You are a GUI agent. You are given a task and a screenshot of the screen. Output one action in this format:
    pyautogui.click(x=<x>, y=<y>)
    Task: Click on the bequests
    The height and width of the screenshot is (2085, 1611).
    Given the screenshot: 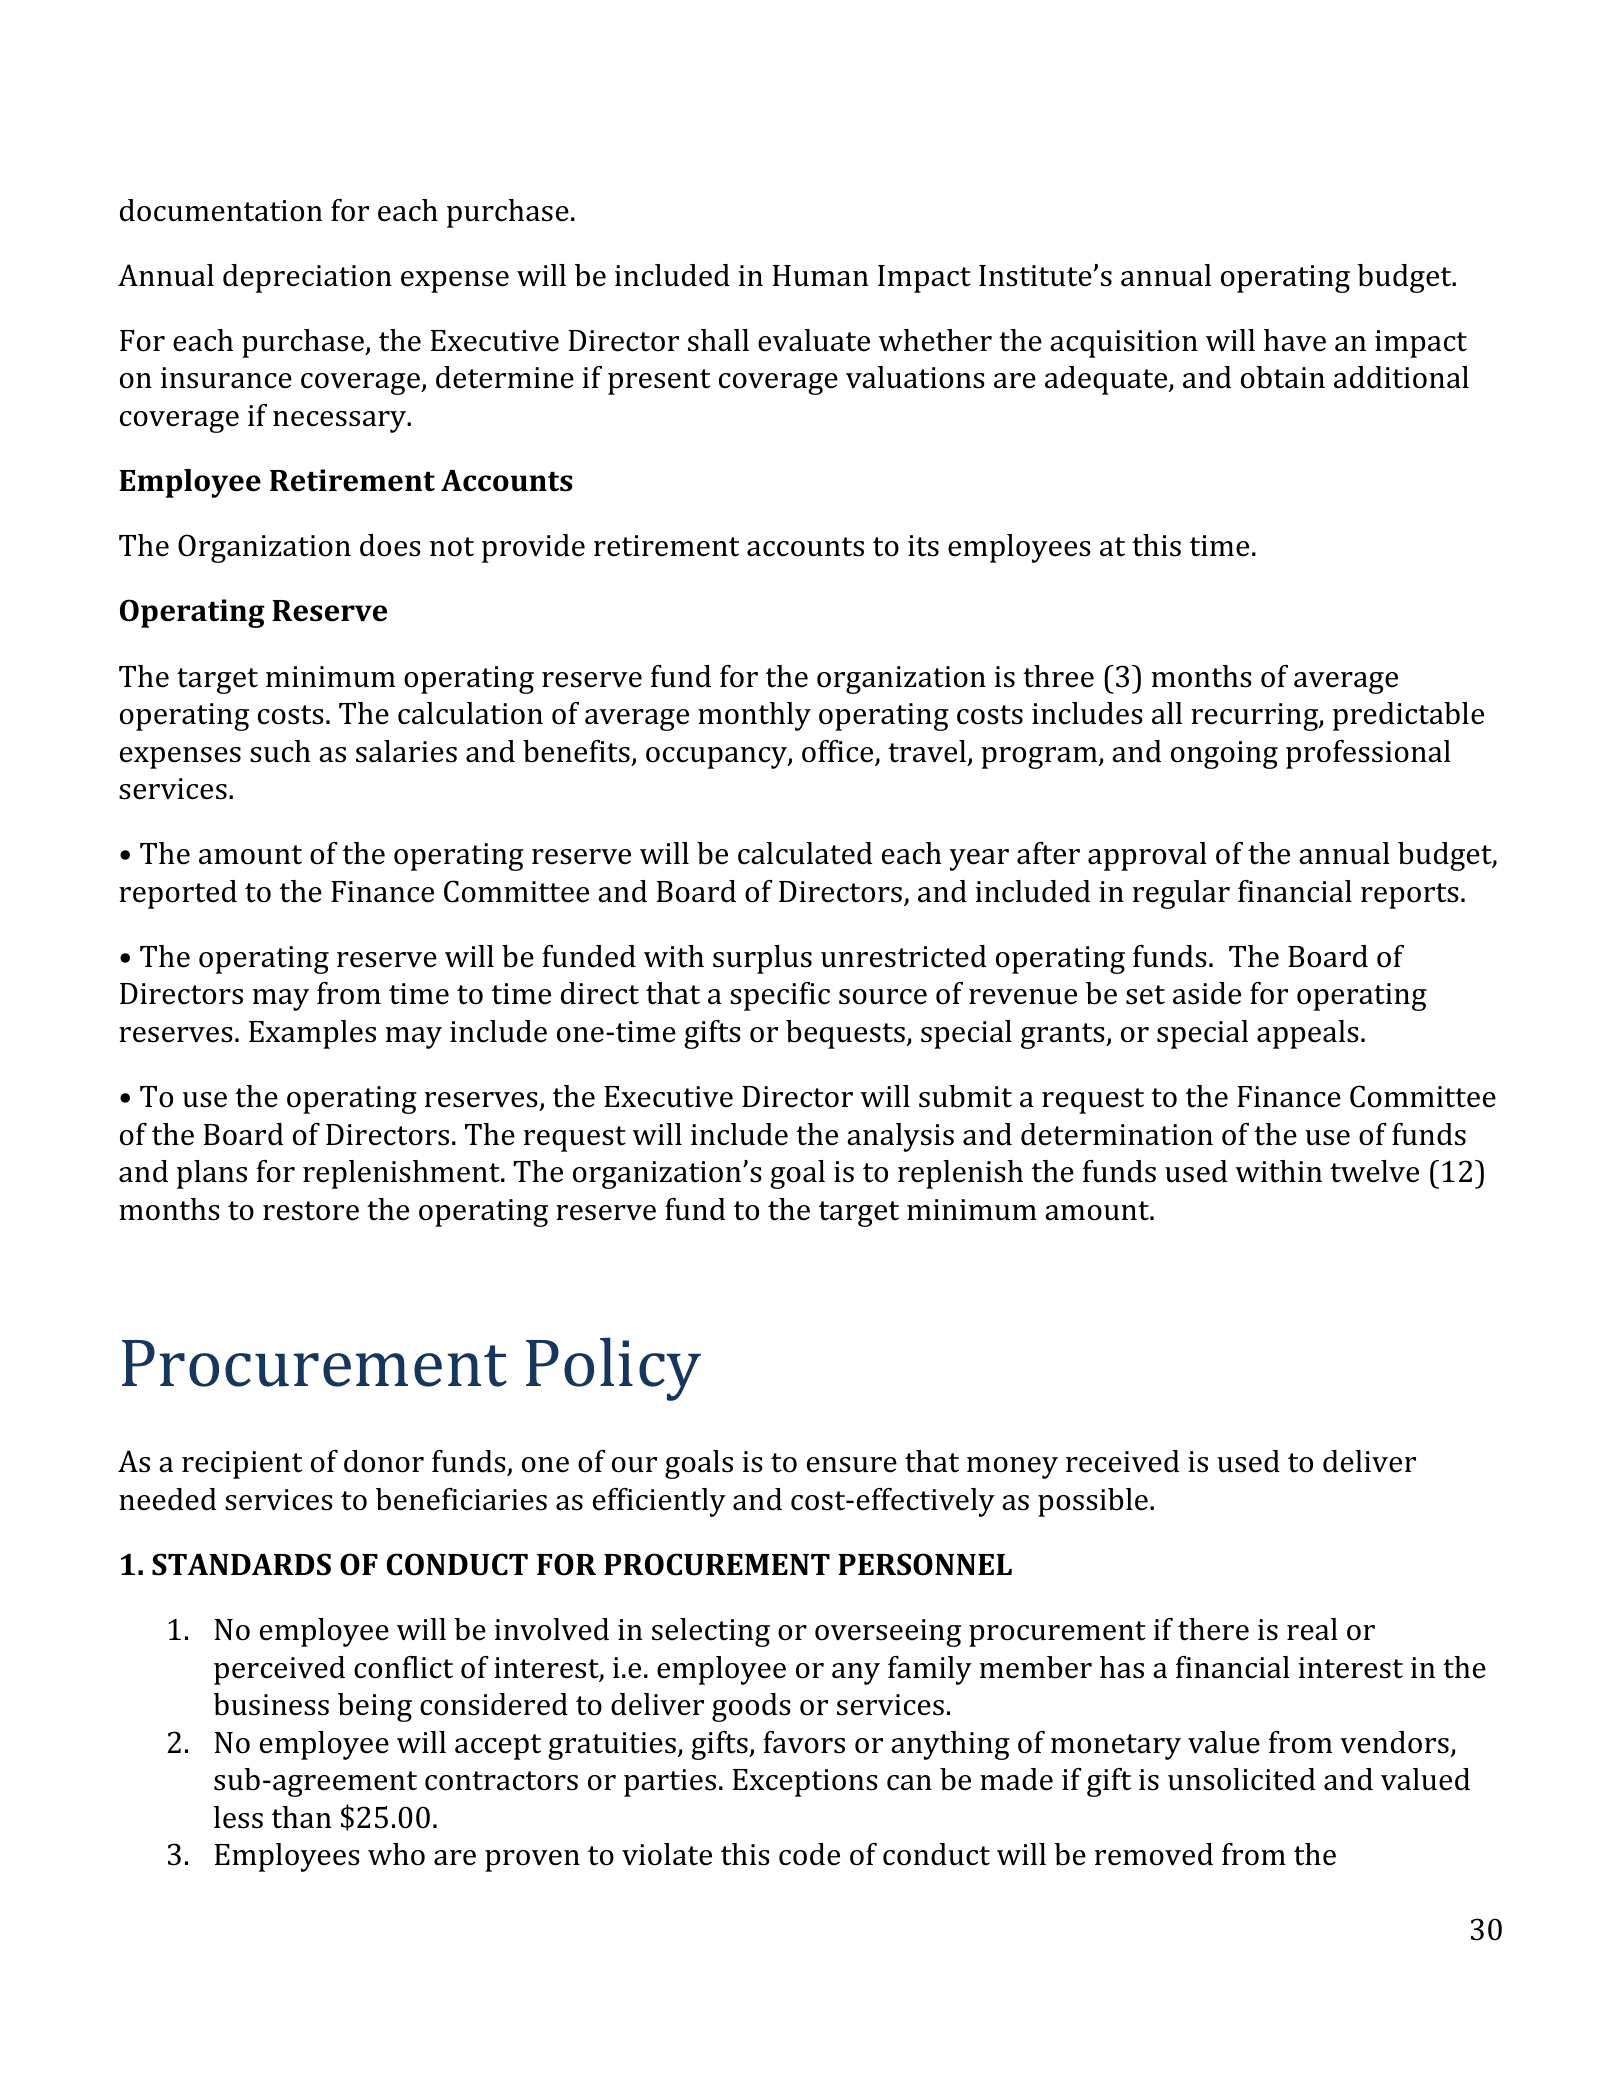 What is the action you would take?
    pyautogui.click(x=845, y=1034)
